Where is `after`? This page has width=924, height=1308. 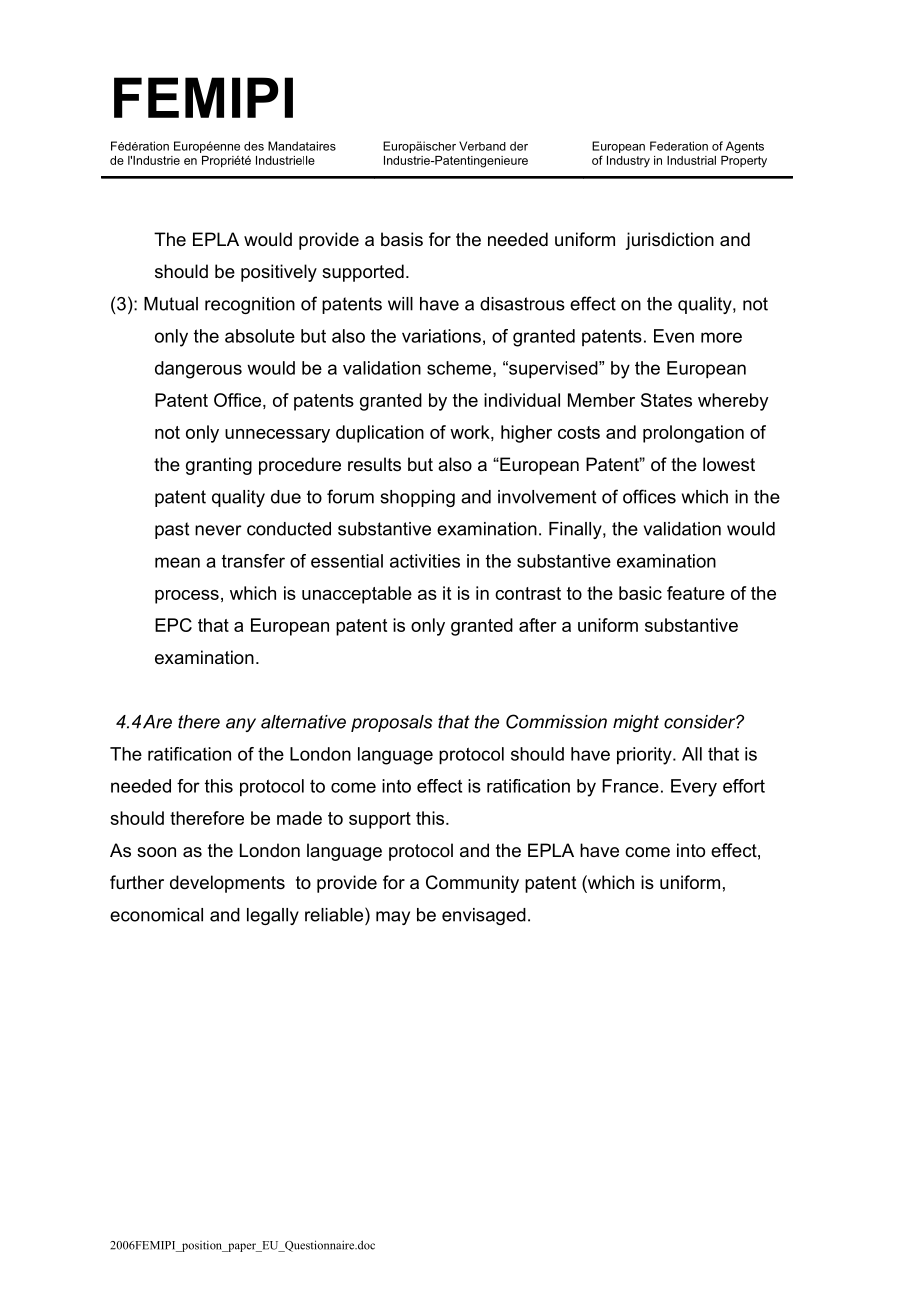
after is located at coordinates (538, 625).
